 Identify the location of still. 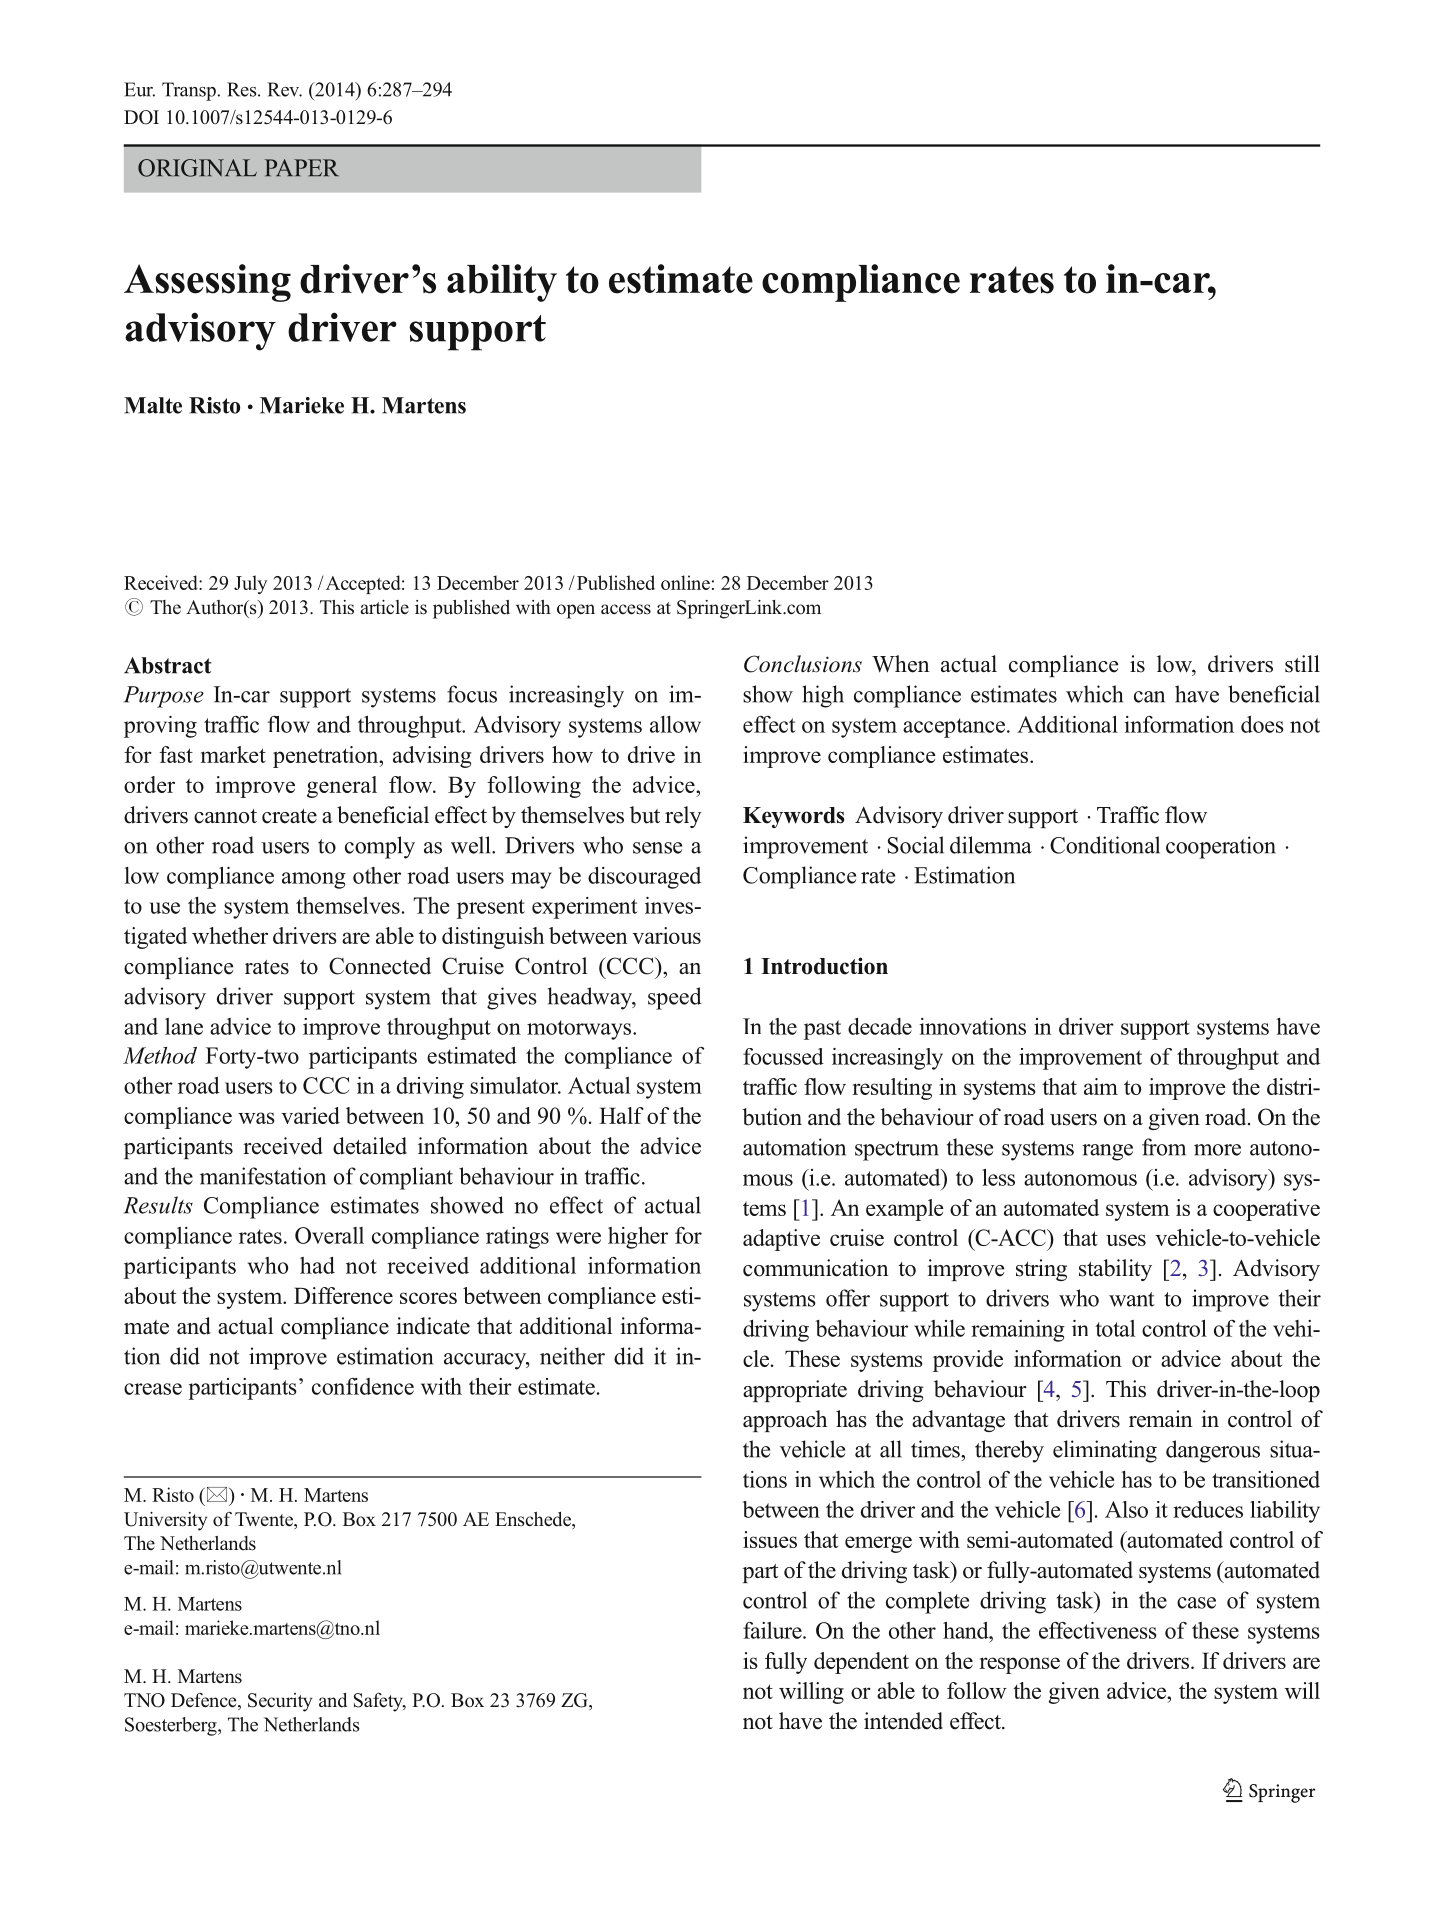
(1302, 664).
